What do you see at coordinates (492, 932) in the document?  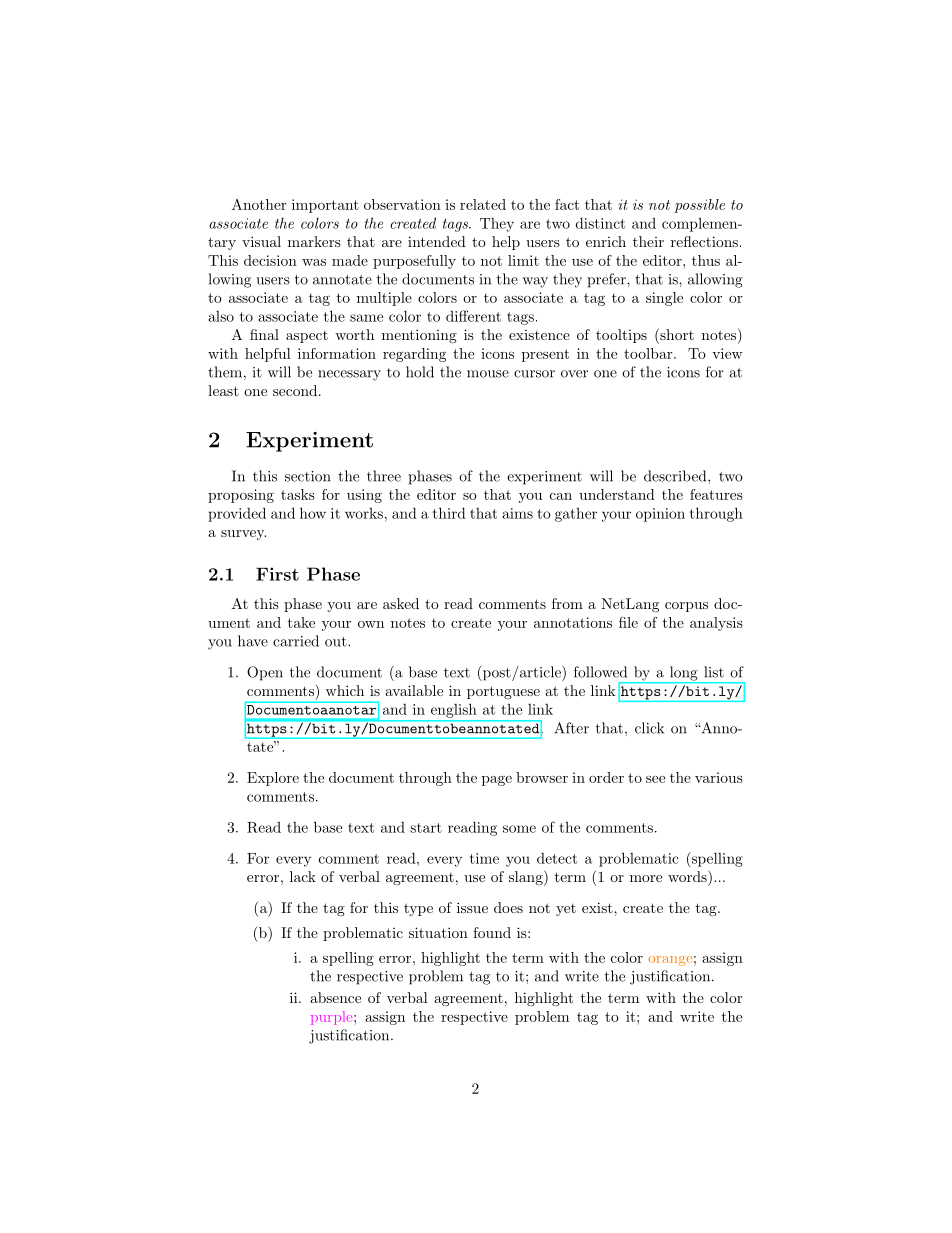 I see `found` at bounding box center [492, 932].
